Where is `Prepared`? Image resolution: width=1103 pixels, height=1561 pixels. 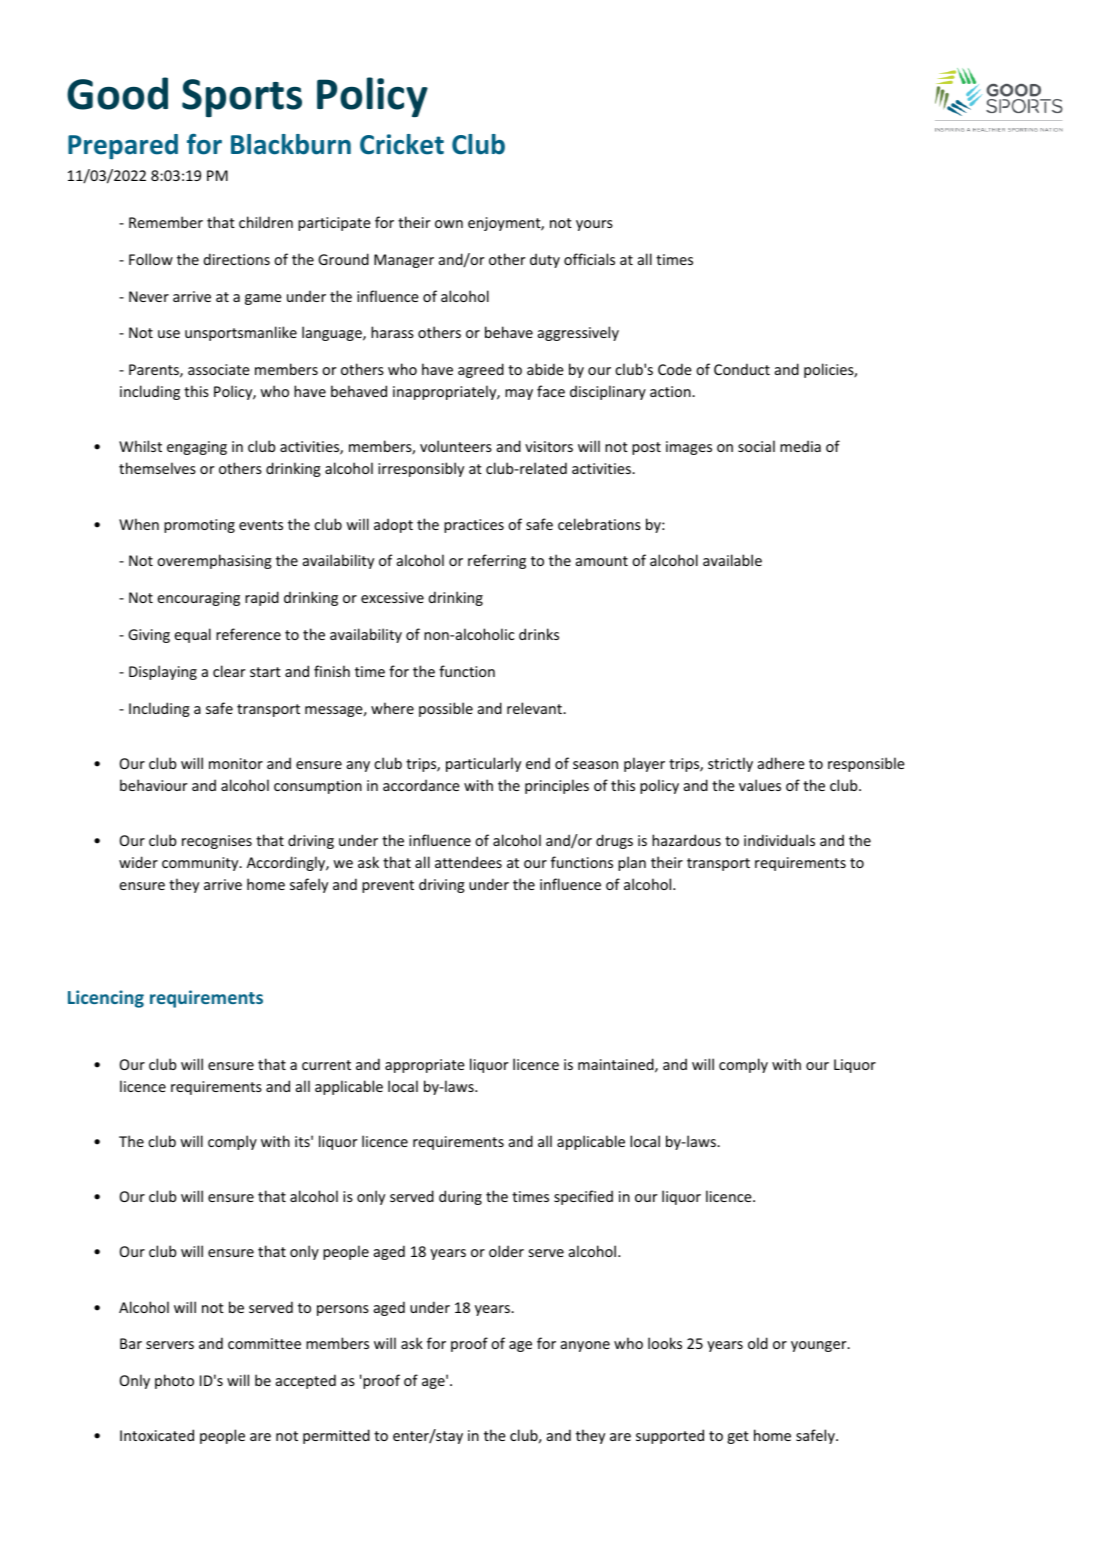
Prepared is located at coordinates (123, 146).
